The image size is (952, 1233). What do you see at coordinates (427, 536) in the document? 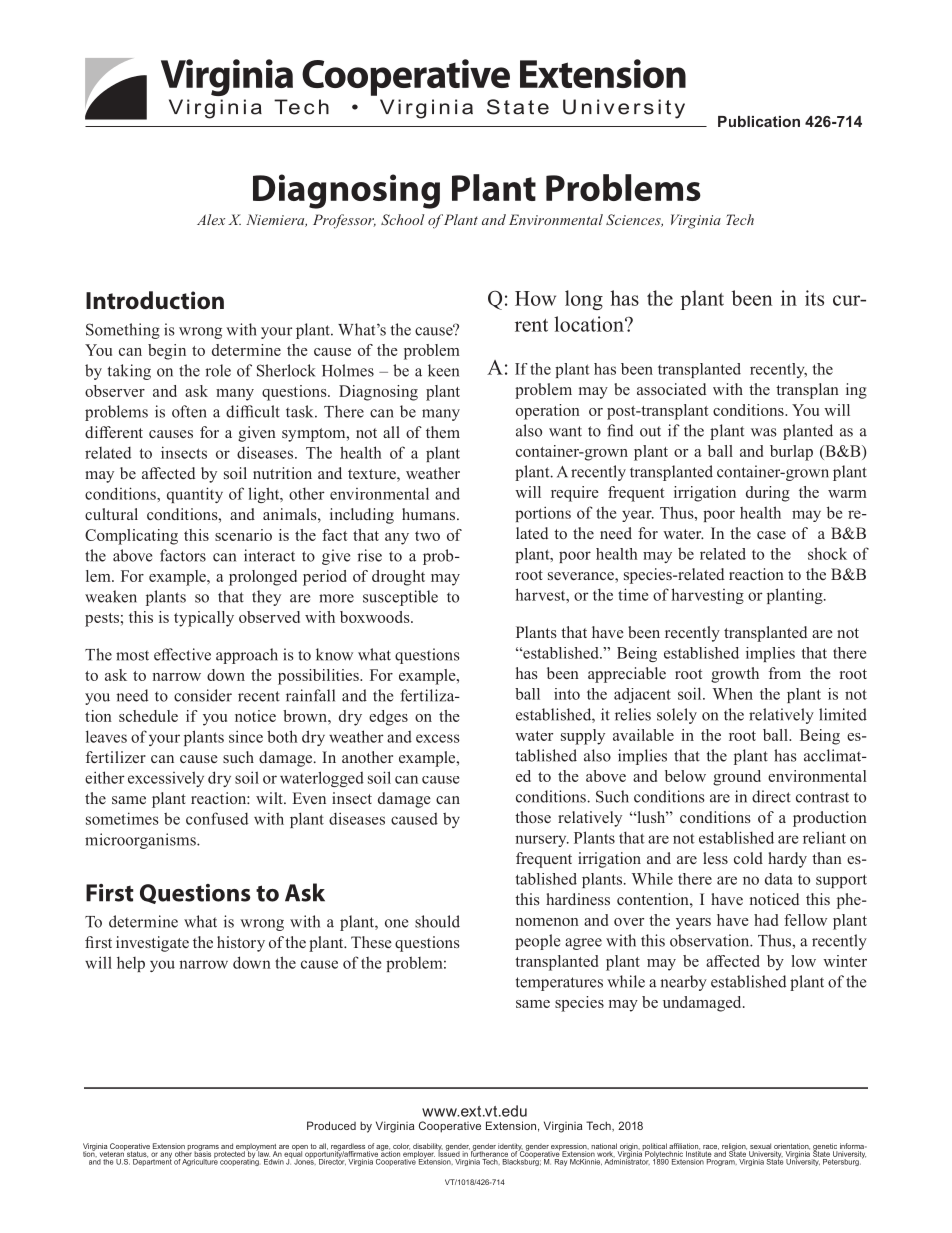
I see `two` at bounding box center [427, 536].
